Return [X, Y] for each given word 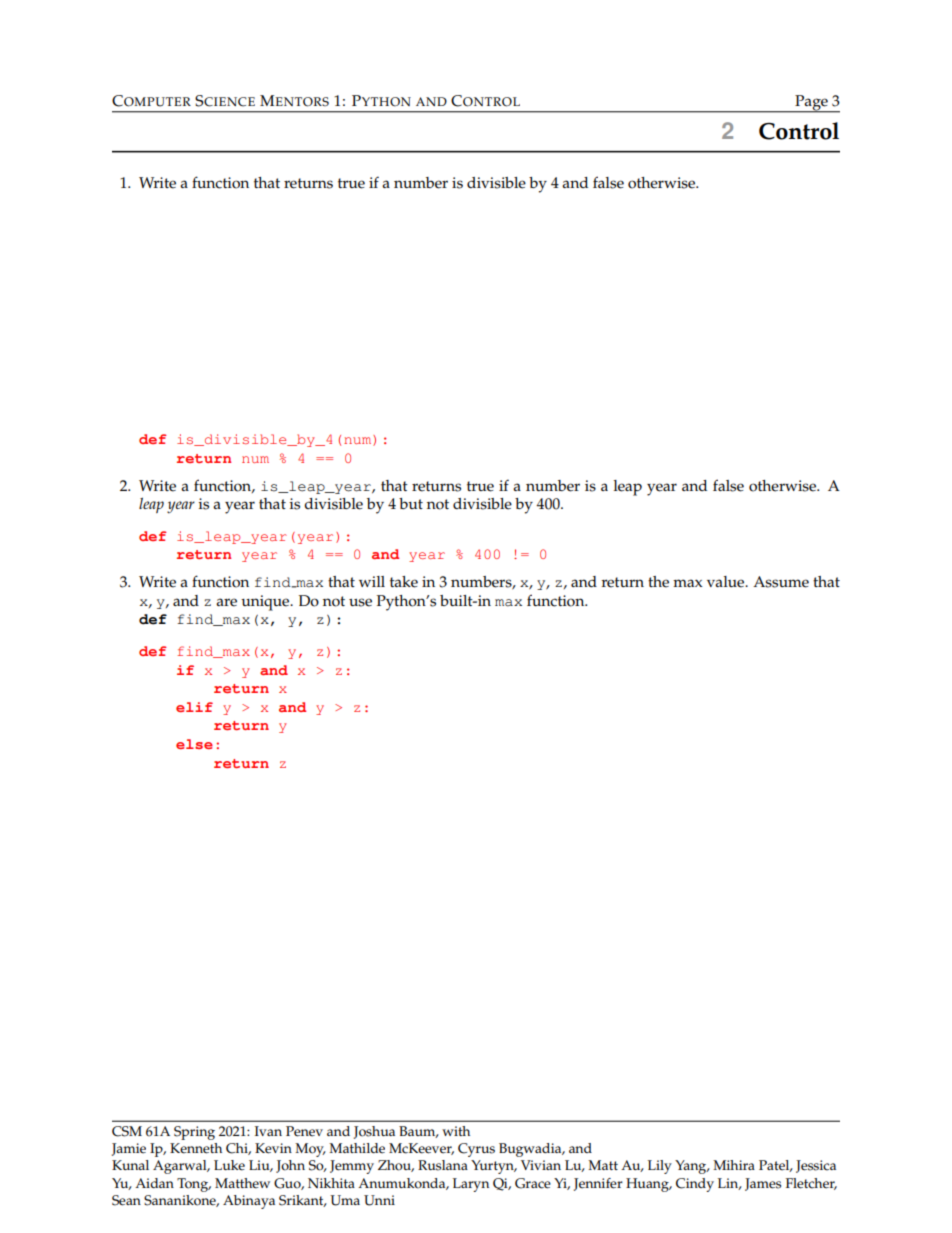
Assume [781, 582]
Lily [660, 1167]
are [226, 602]
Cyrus [476, 1150]
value [727, 582]
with [456, 1131]
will [372, 581]
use [360, 602]
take [404, 582]
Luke [229, 1165]
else [194, 744]
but [411, 503]
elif [194, 707]
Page [811, 104]
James [763, 1184]
